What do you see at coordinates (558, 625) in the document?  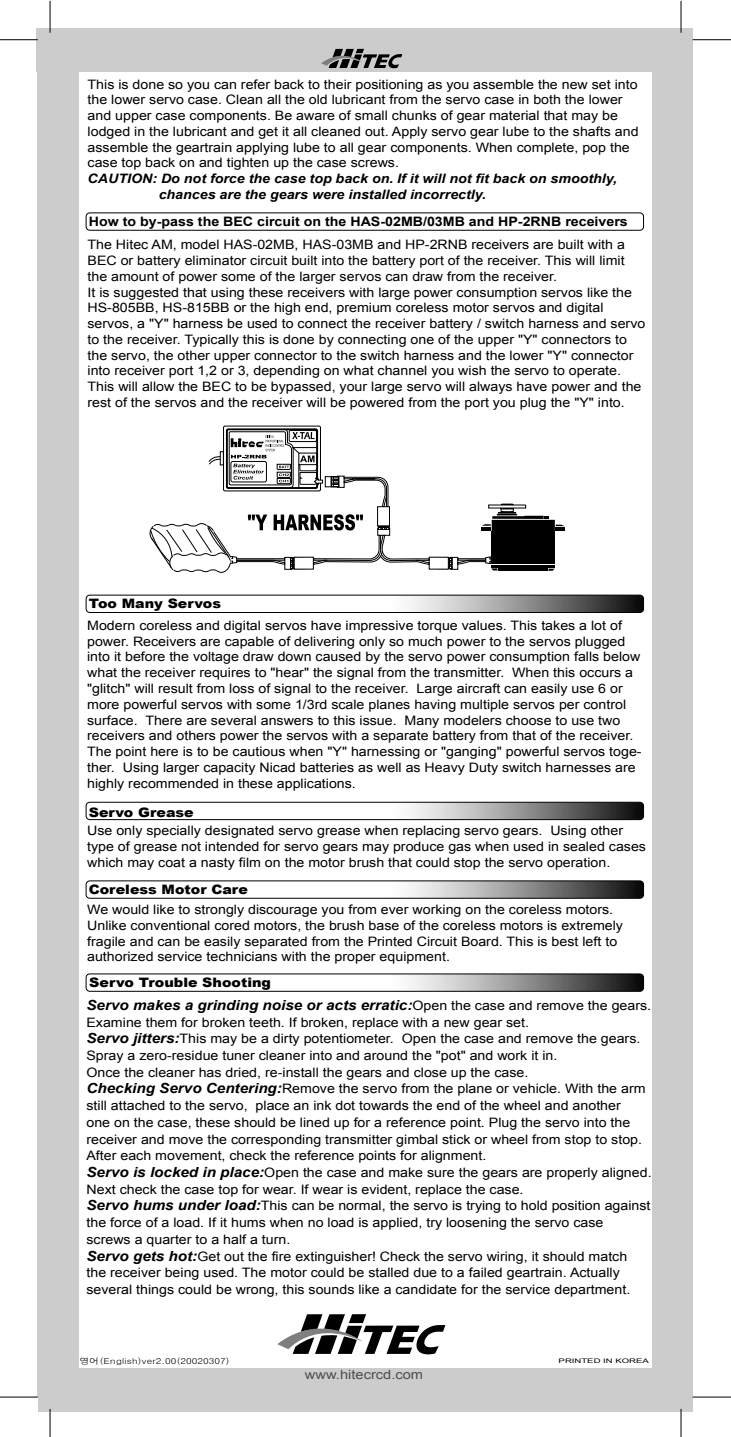 I see `takes` at bounding box center [558, 625].
